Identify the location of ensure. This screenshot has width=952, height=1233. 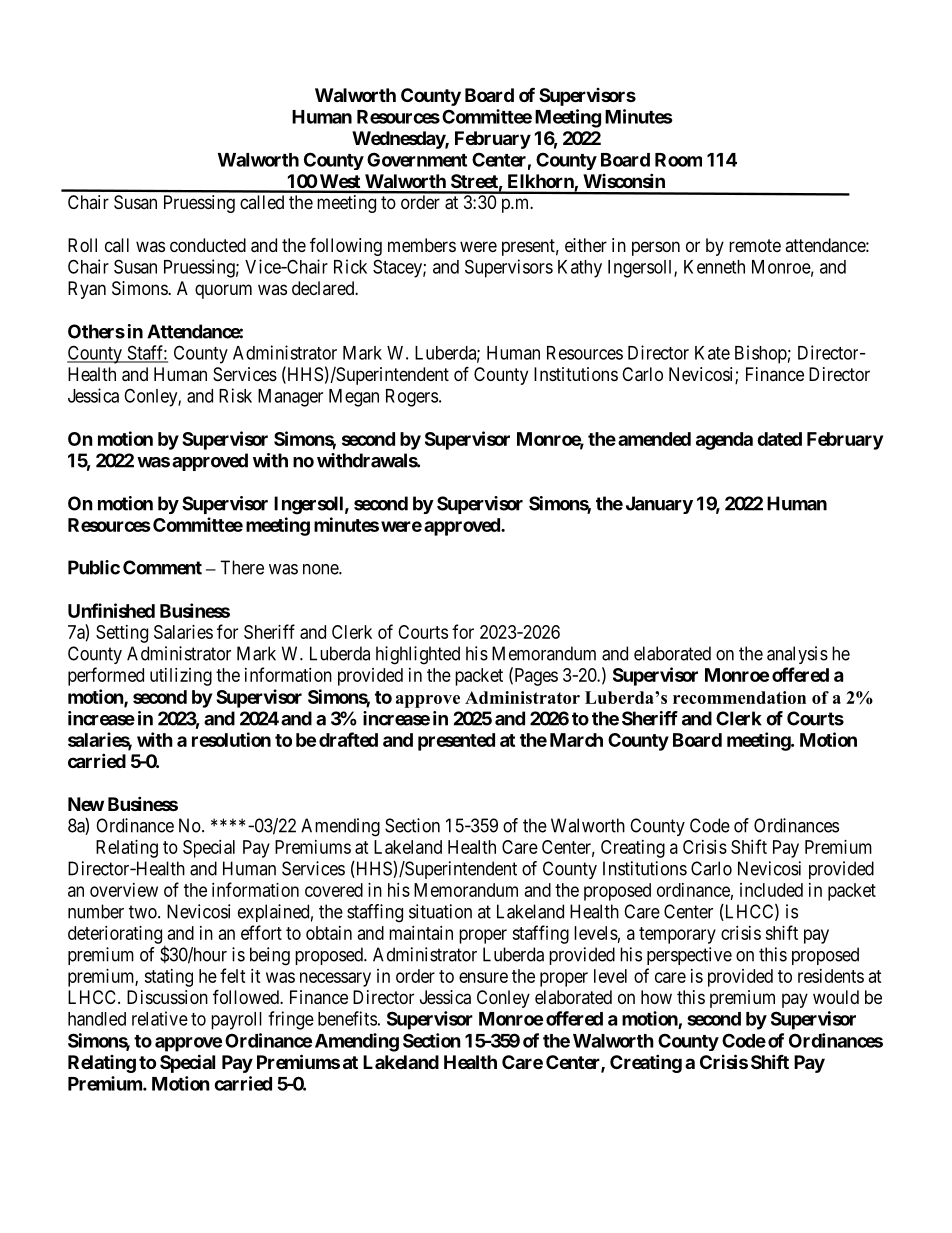
(483, 977).
